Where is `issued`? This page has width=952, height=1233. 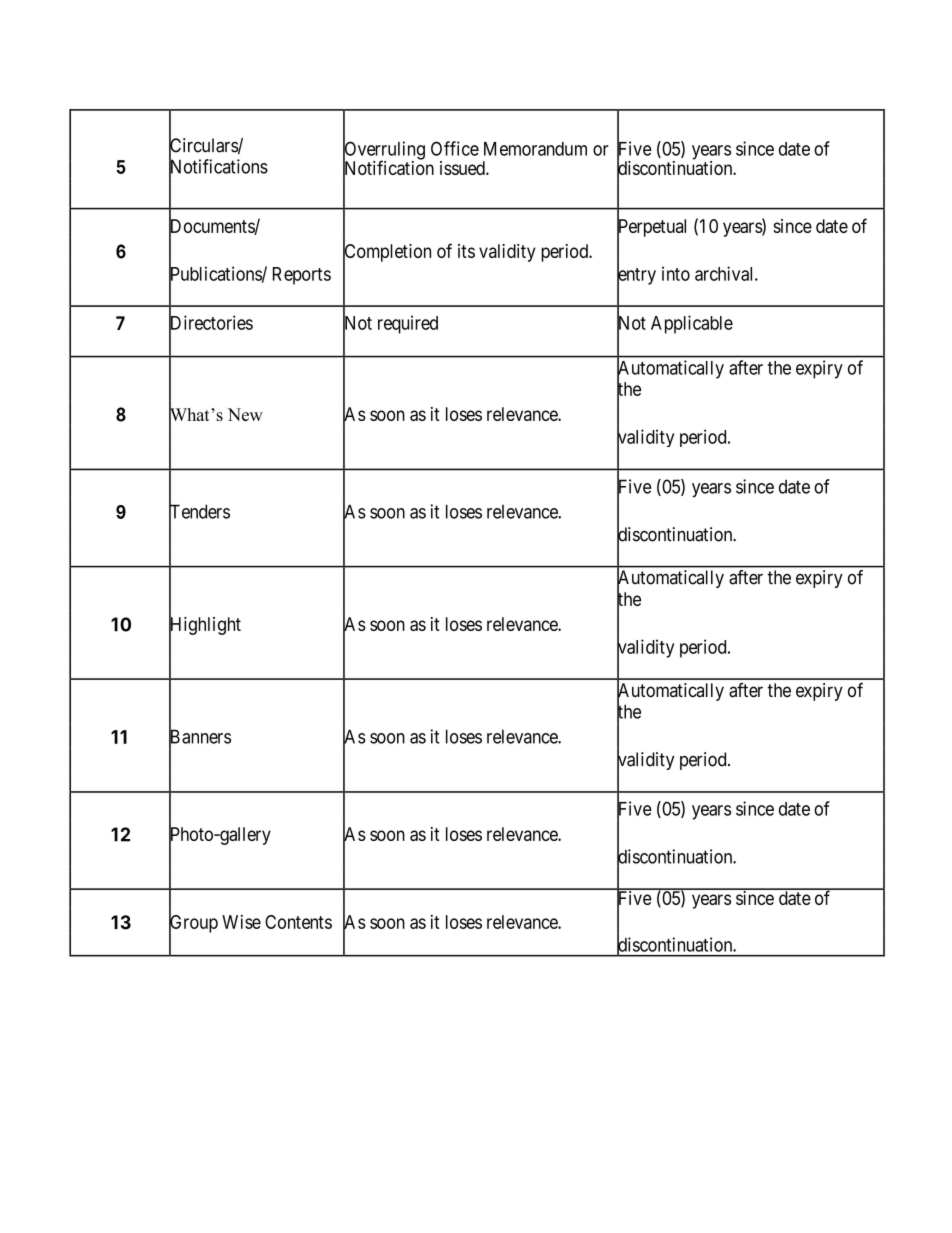 issued is located at coordinates (463, 168).
